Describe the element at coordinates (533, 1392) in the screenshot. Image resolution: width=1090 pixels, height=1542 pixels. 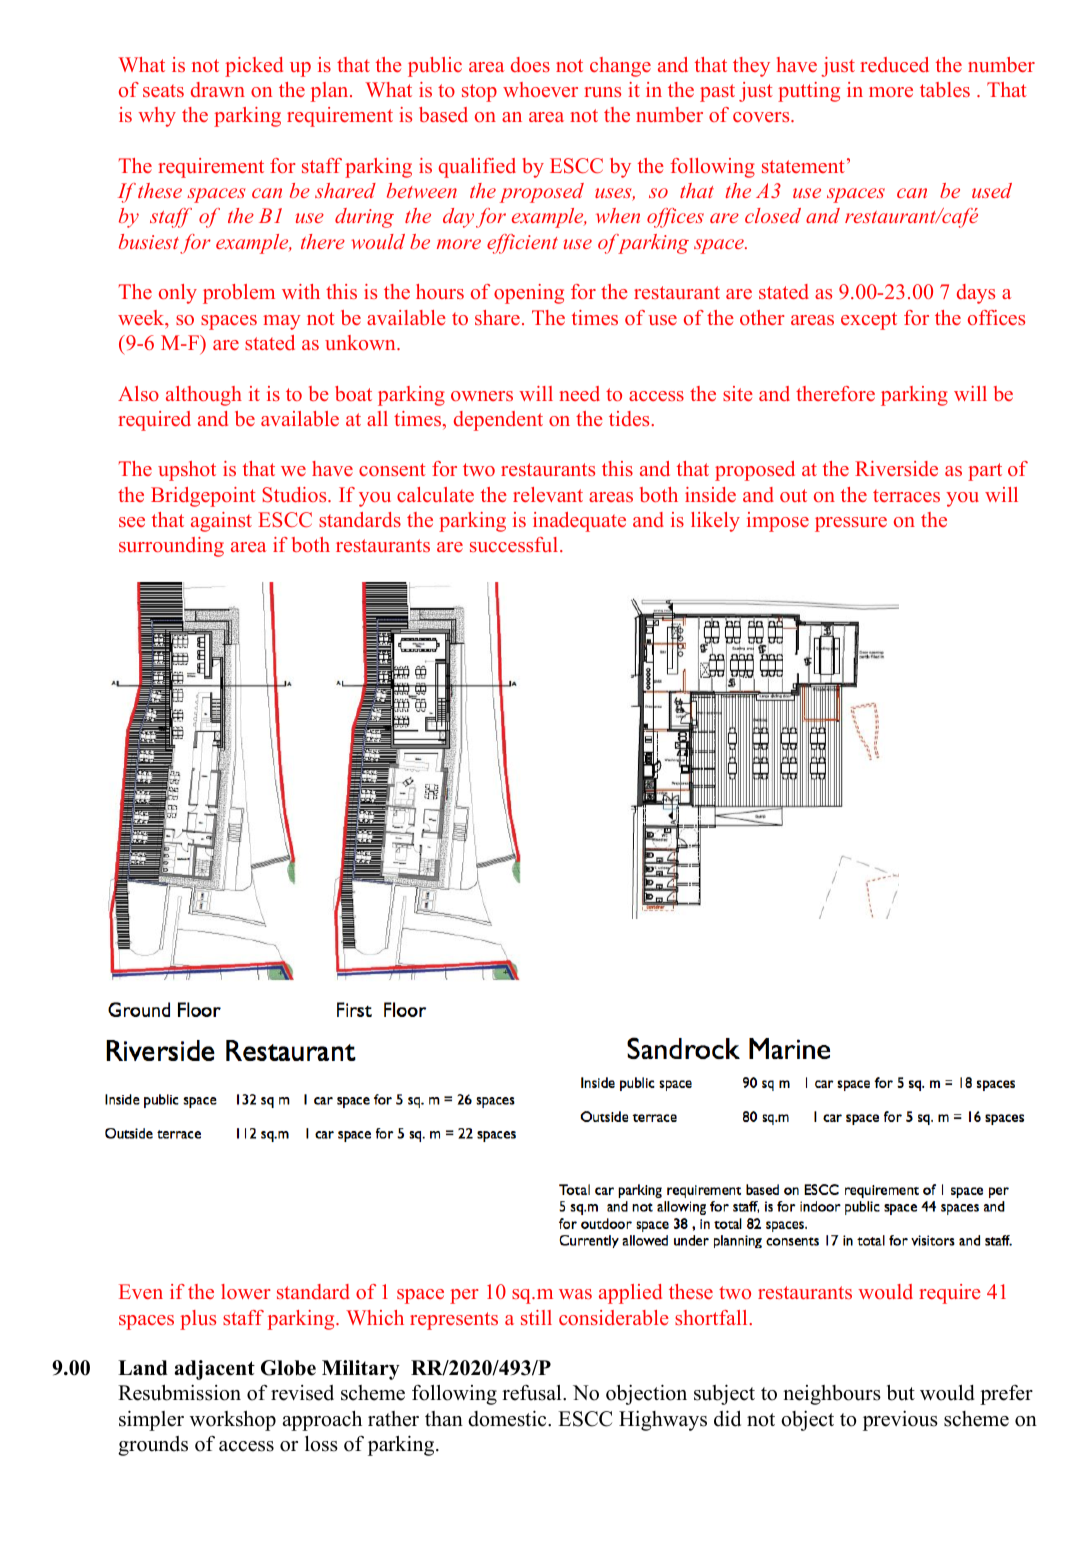
I see `refusal` at that location.
